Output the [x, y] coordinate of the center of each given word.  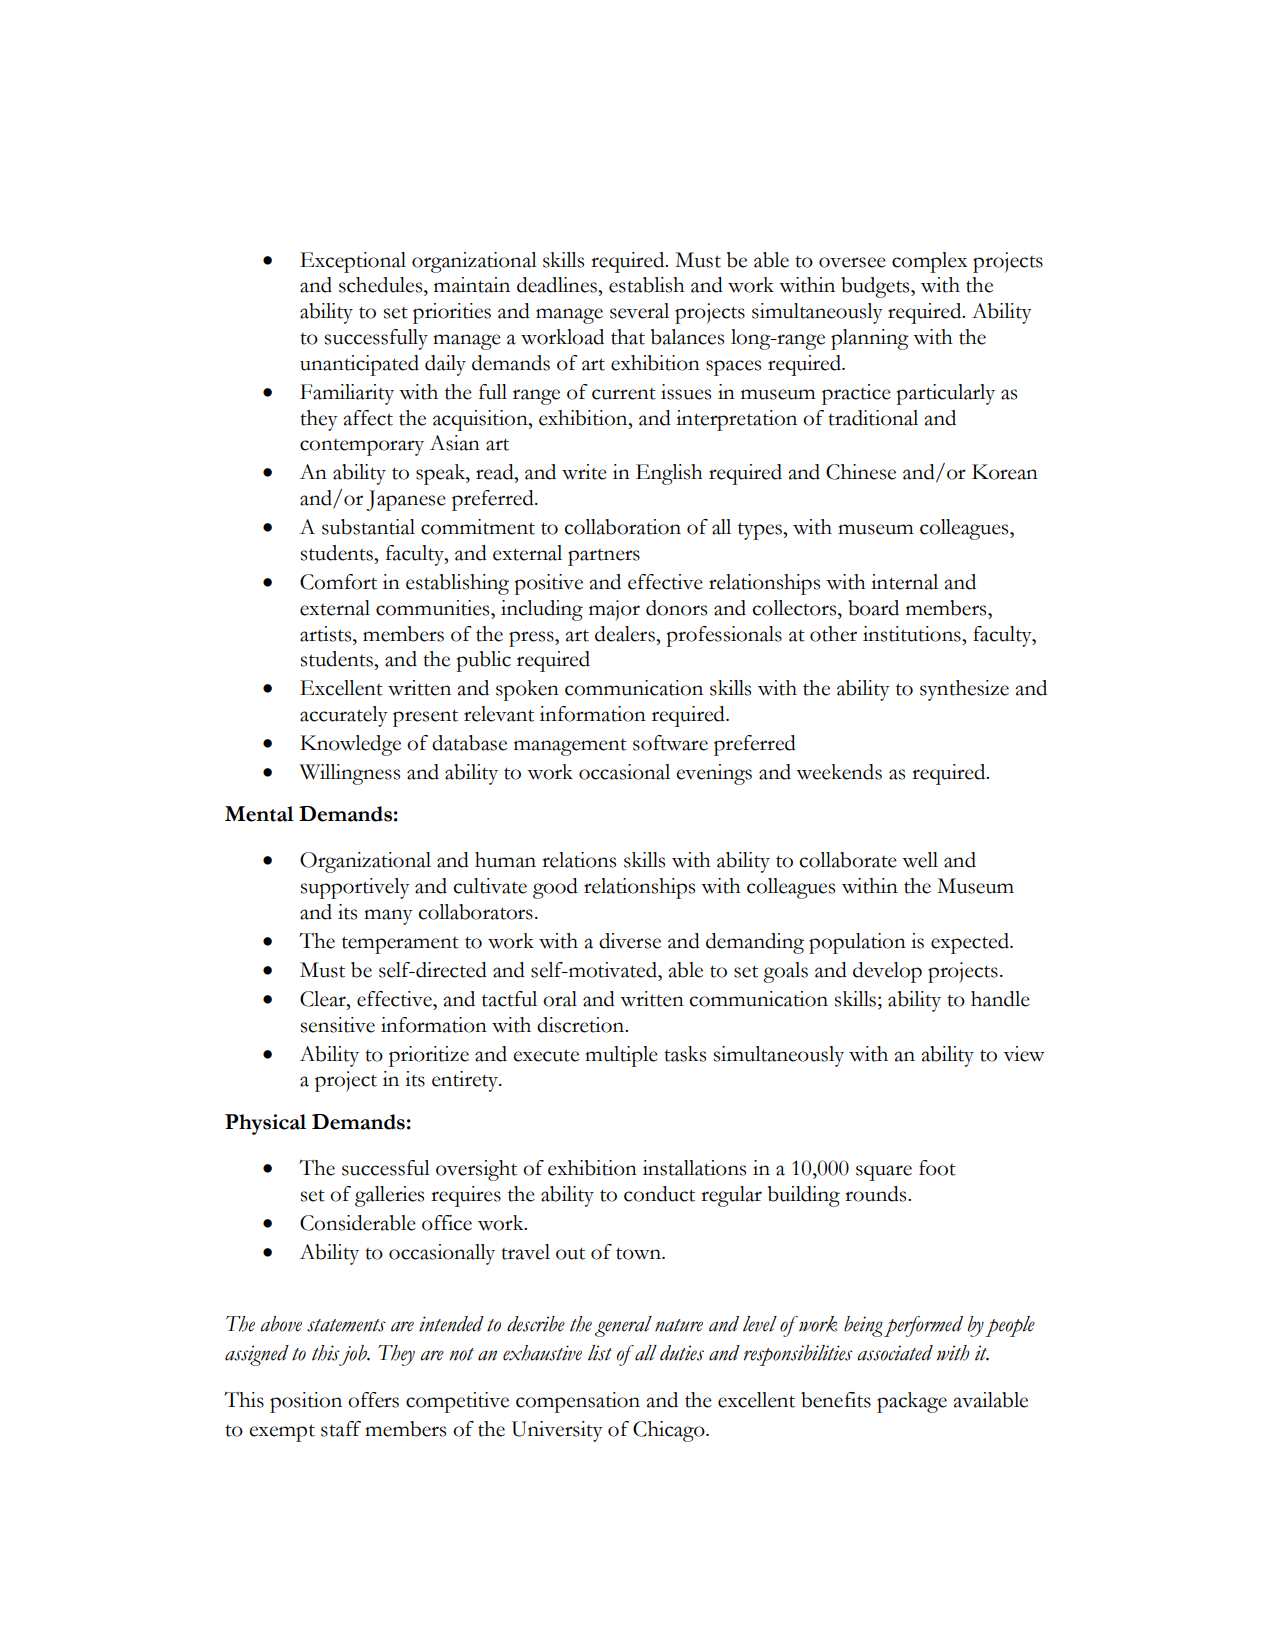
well [920, 860]
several [639, 311]
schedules [382, 285]
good [555, 888]
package [912, 1402]
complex [929, 262]
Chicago [670, 1431]
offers [373, 1400]
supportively [355, 888]
